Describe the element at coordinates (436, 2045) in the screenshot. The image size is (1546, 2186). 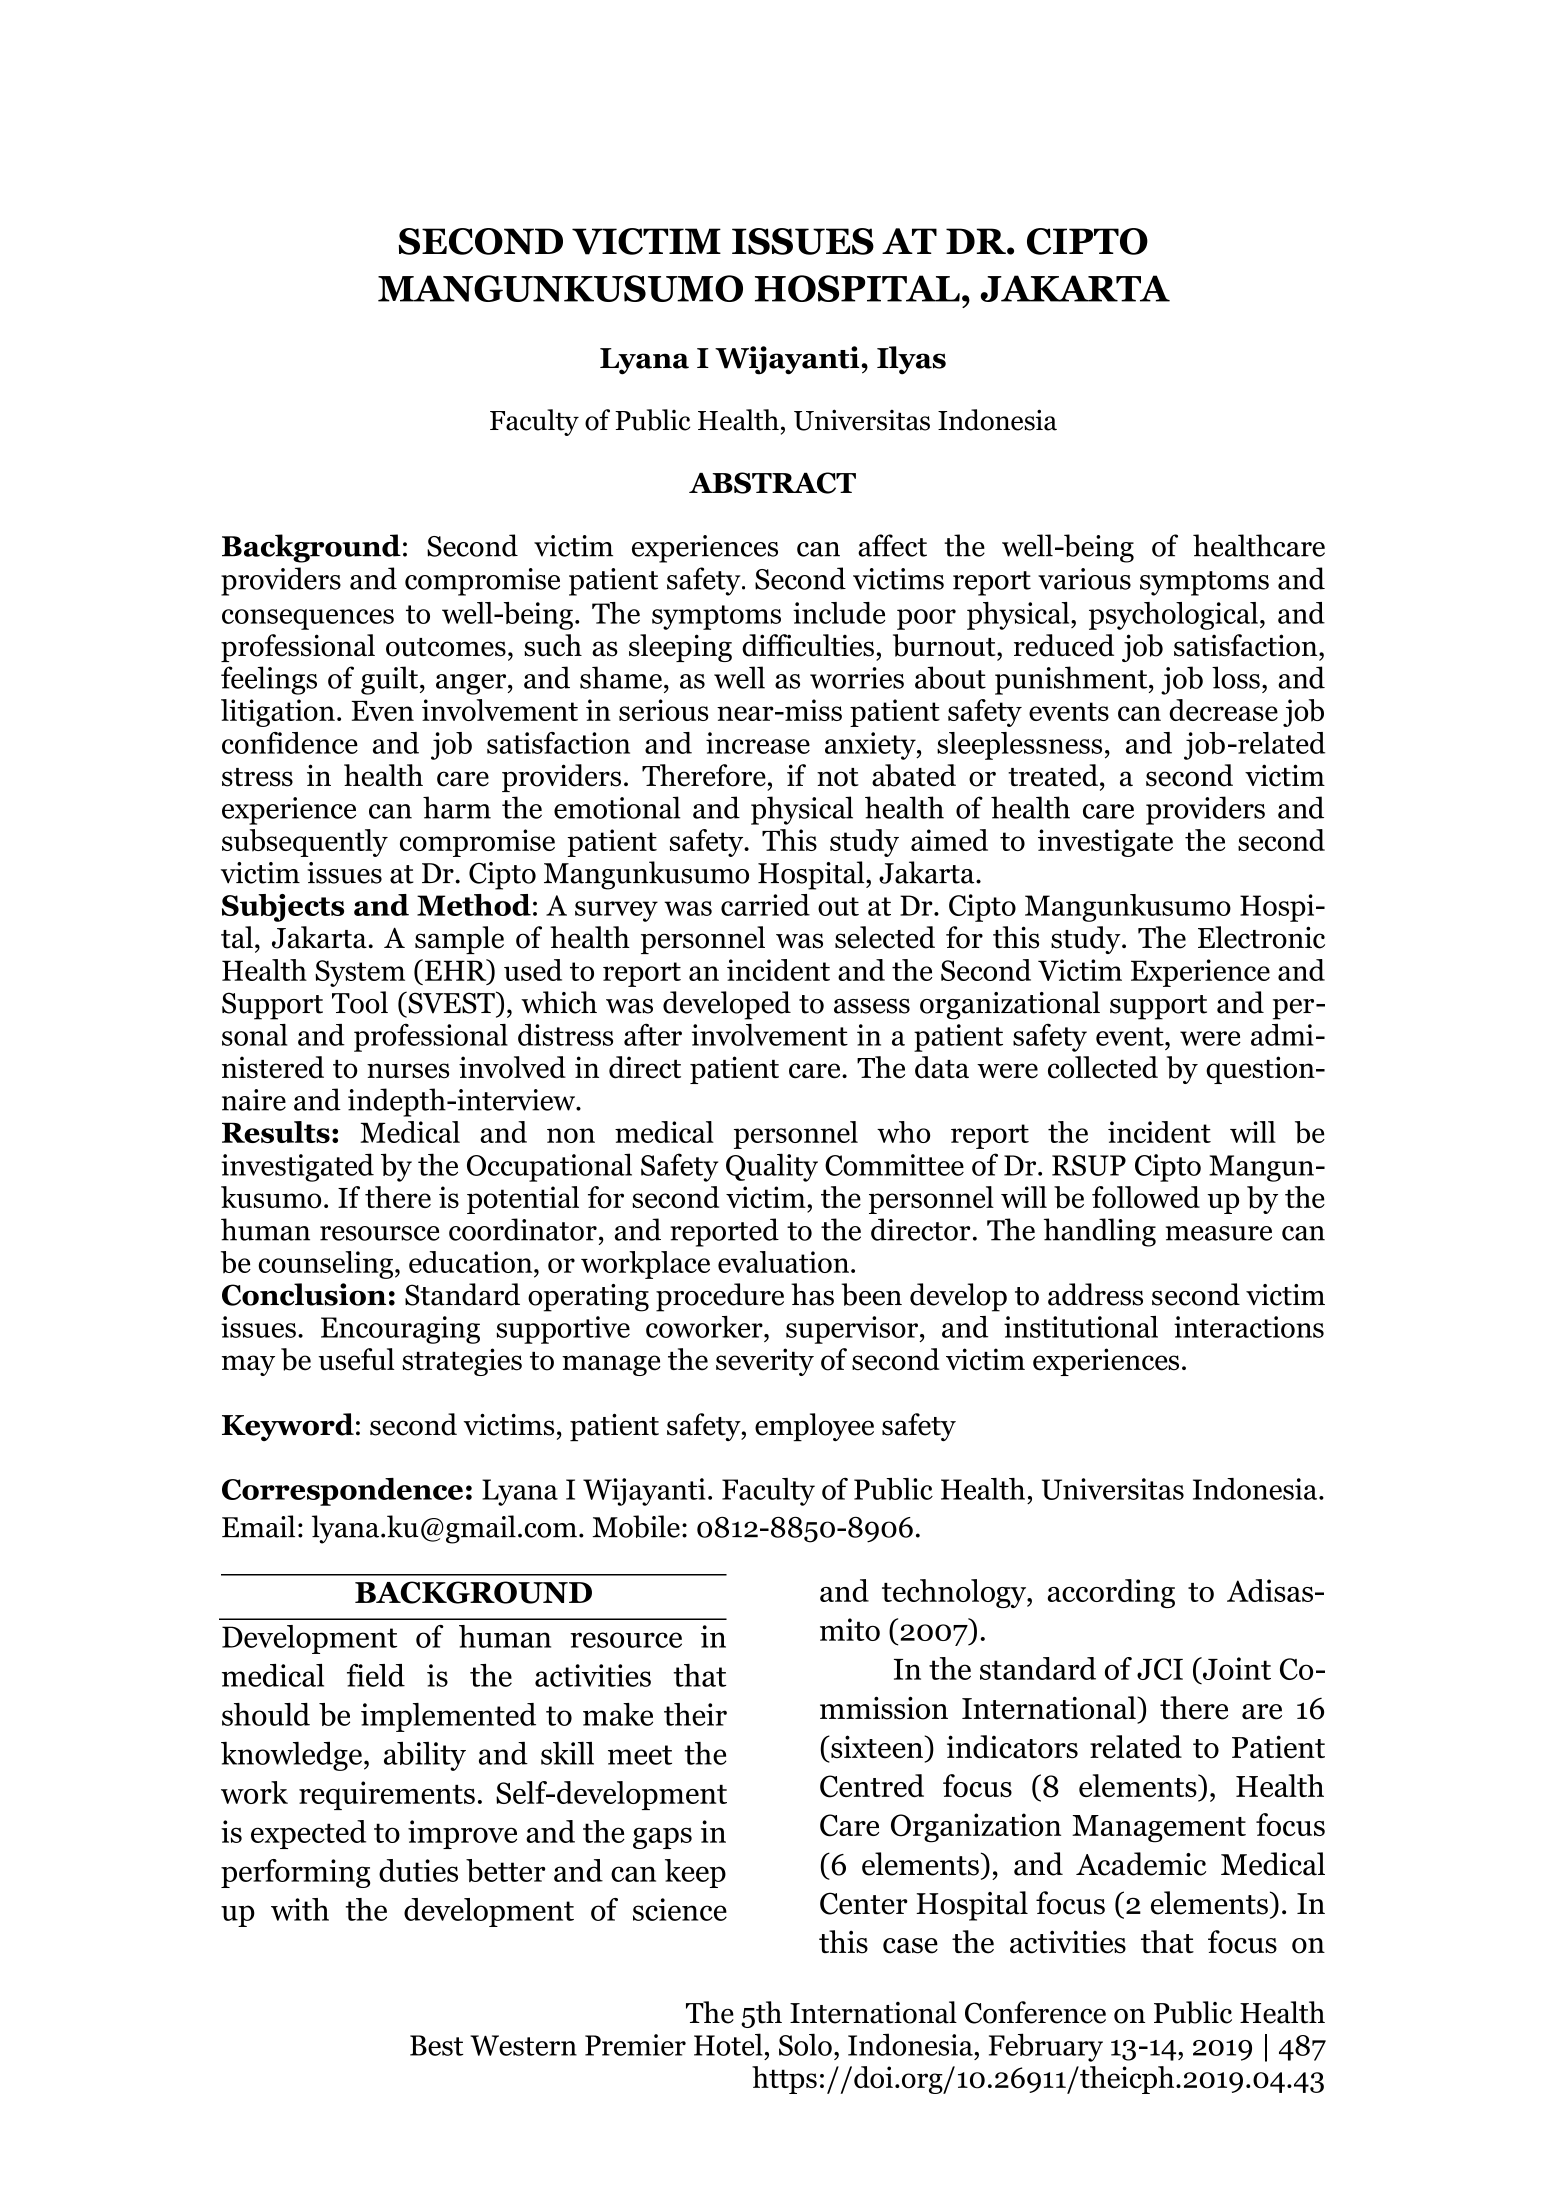
I see `Best` at that location.
